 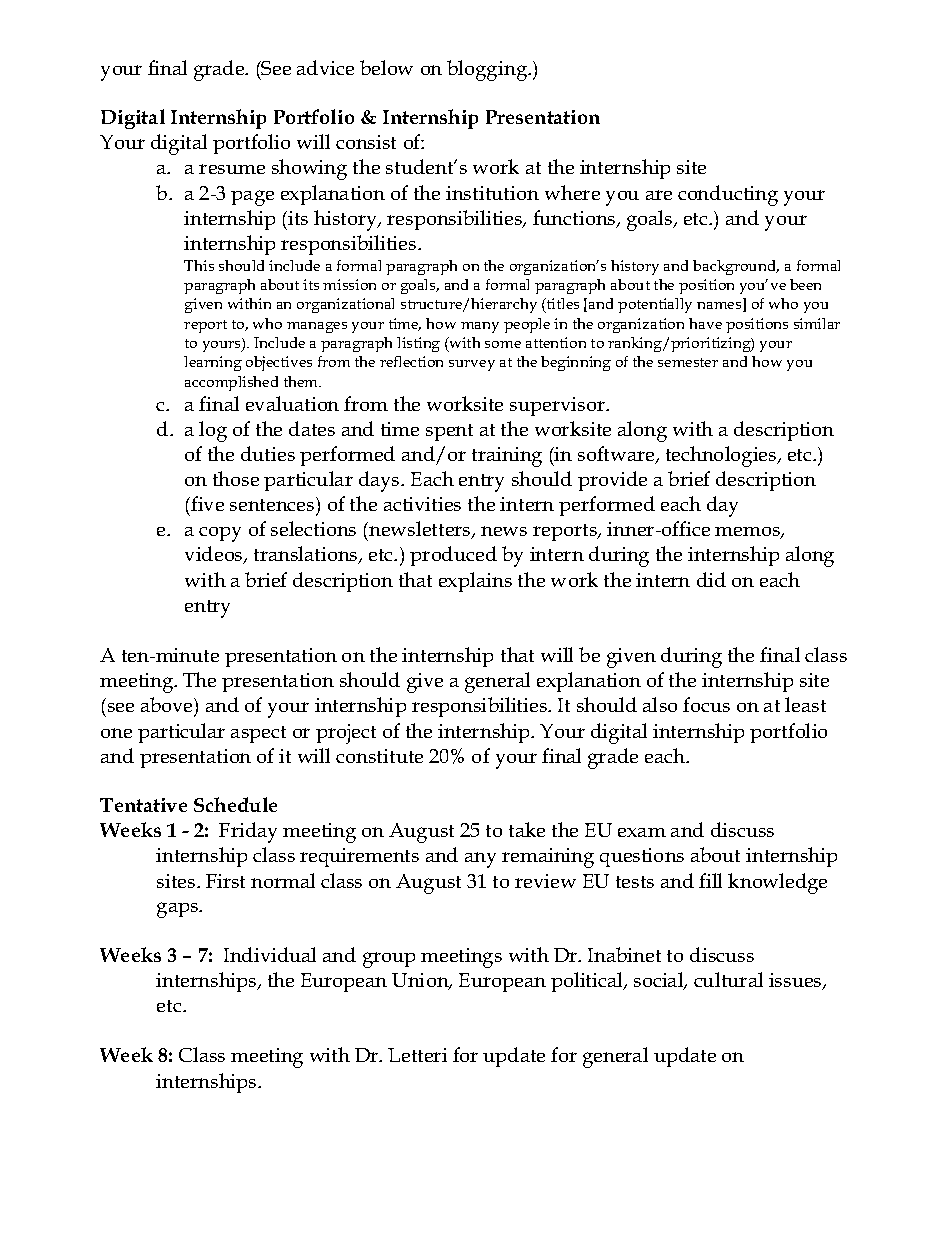 I want to click on explains, so click(x=475, y=582).
